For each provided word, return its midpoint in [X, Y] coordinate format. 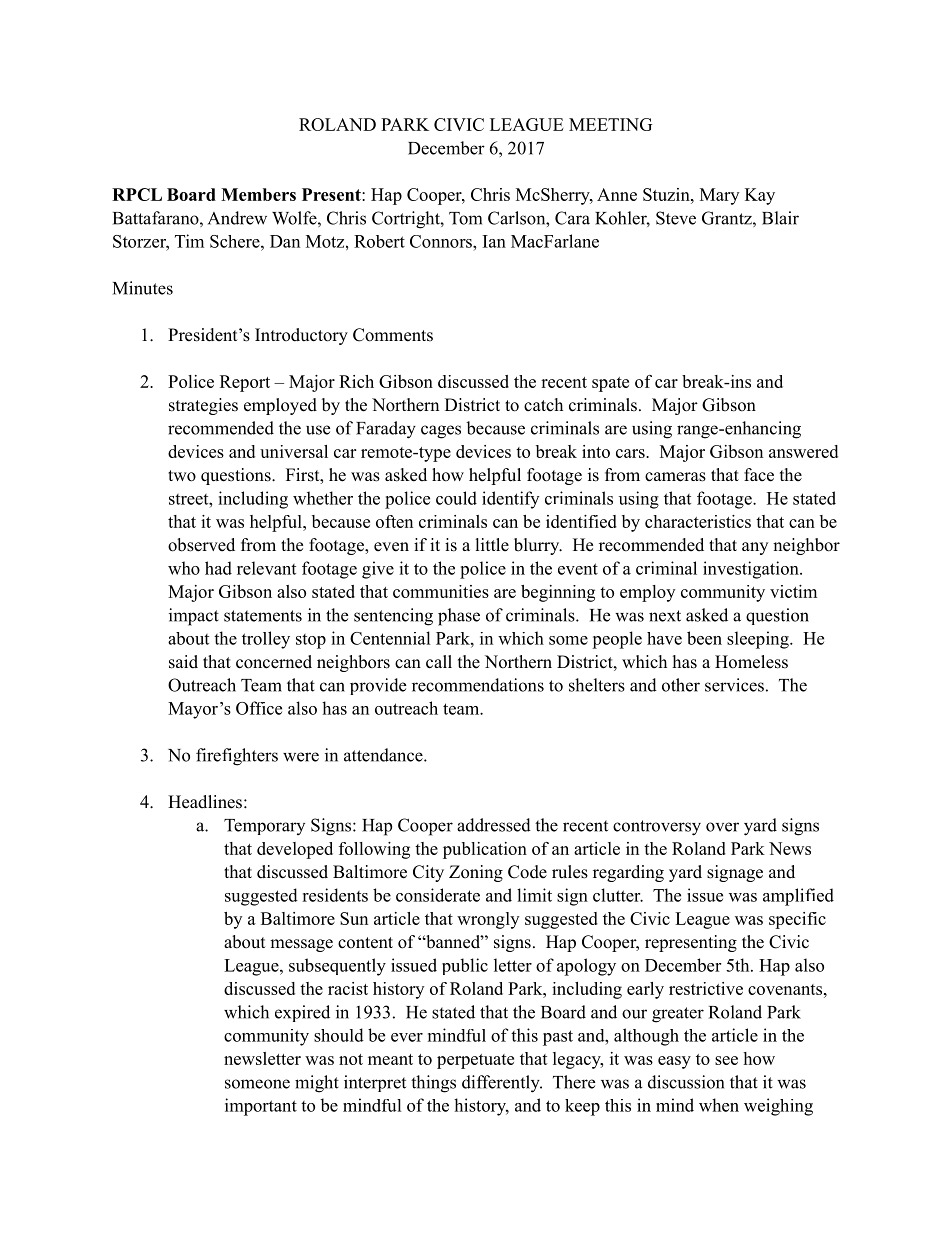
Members [258, 194]
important [261, 1107]
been [704, 638]
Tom [465, 218]
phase [459, 617]
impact [194, 617]
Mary [719, 196]
